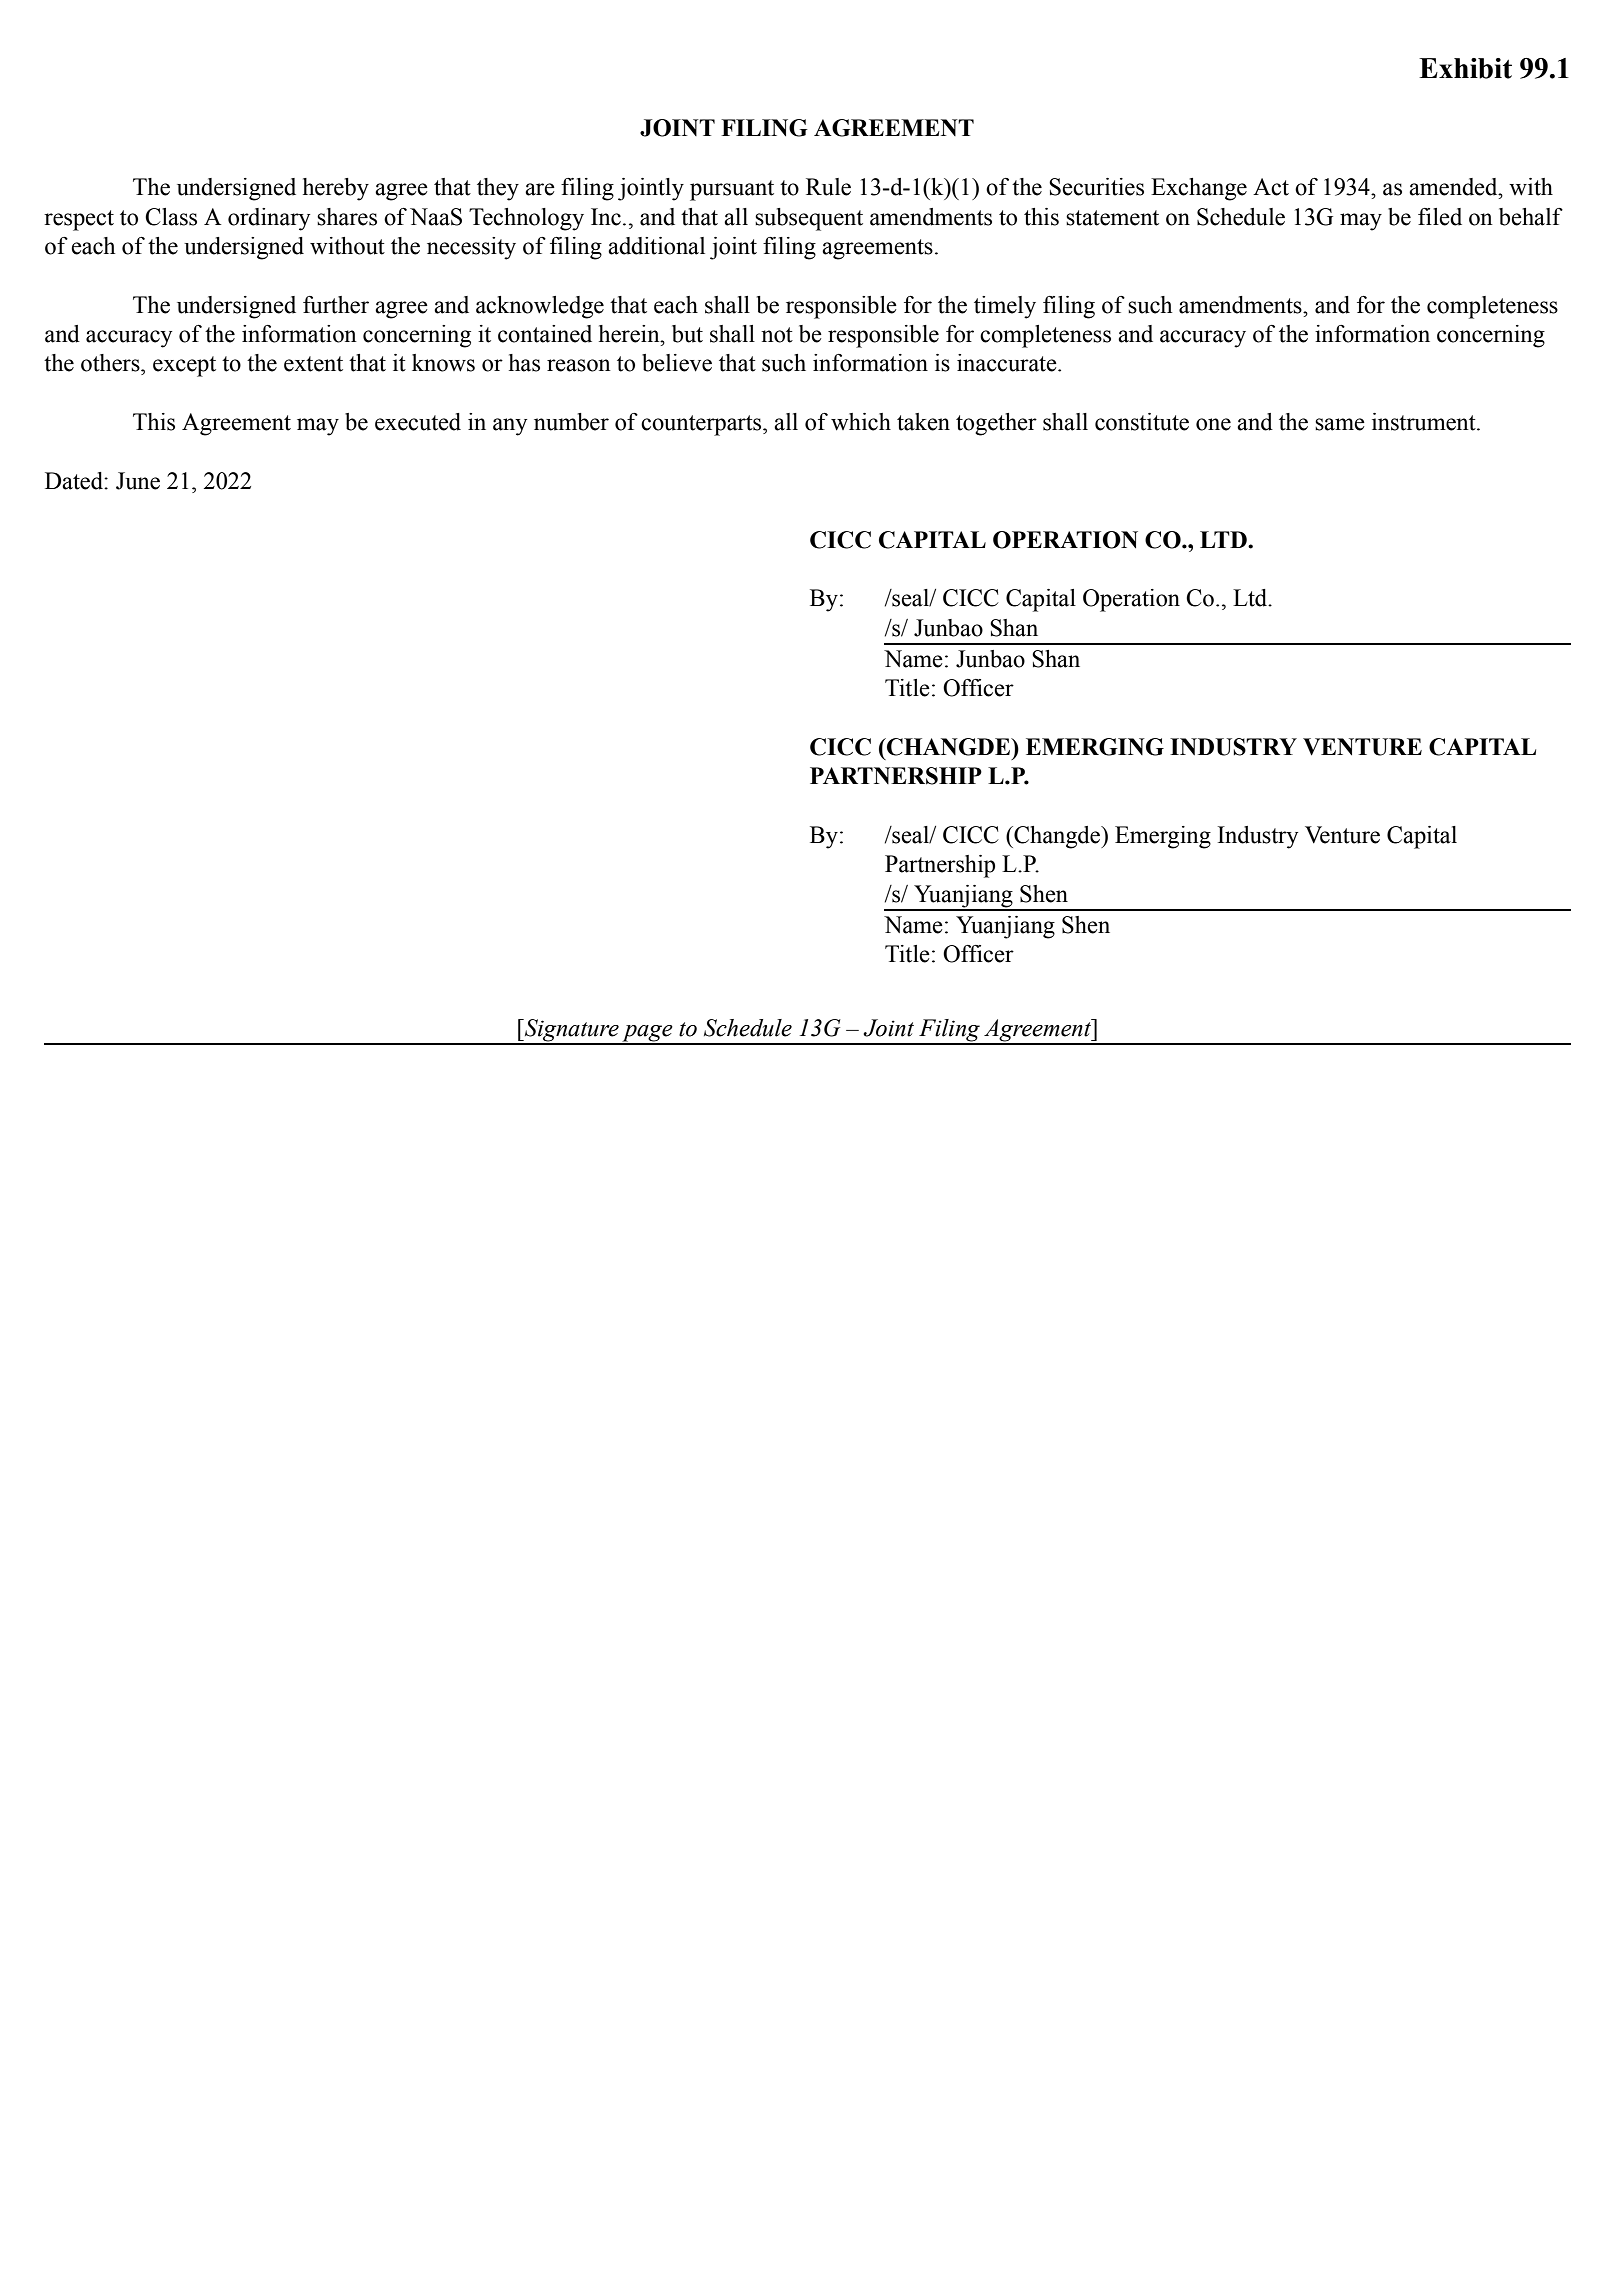  I want to click on counterparts, so click(702, 425).
